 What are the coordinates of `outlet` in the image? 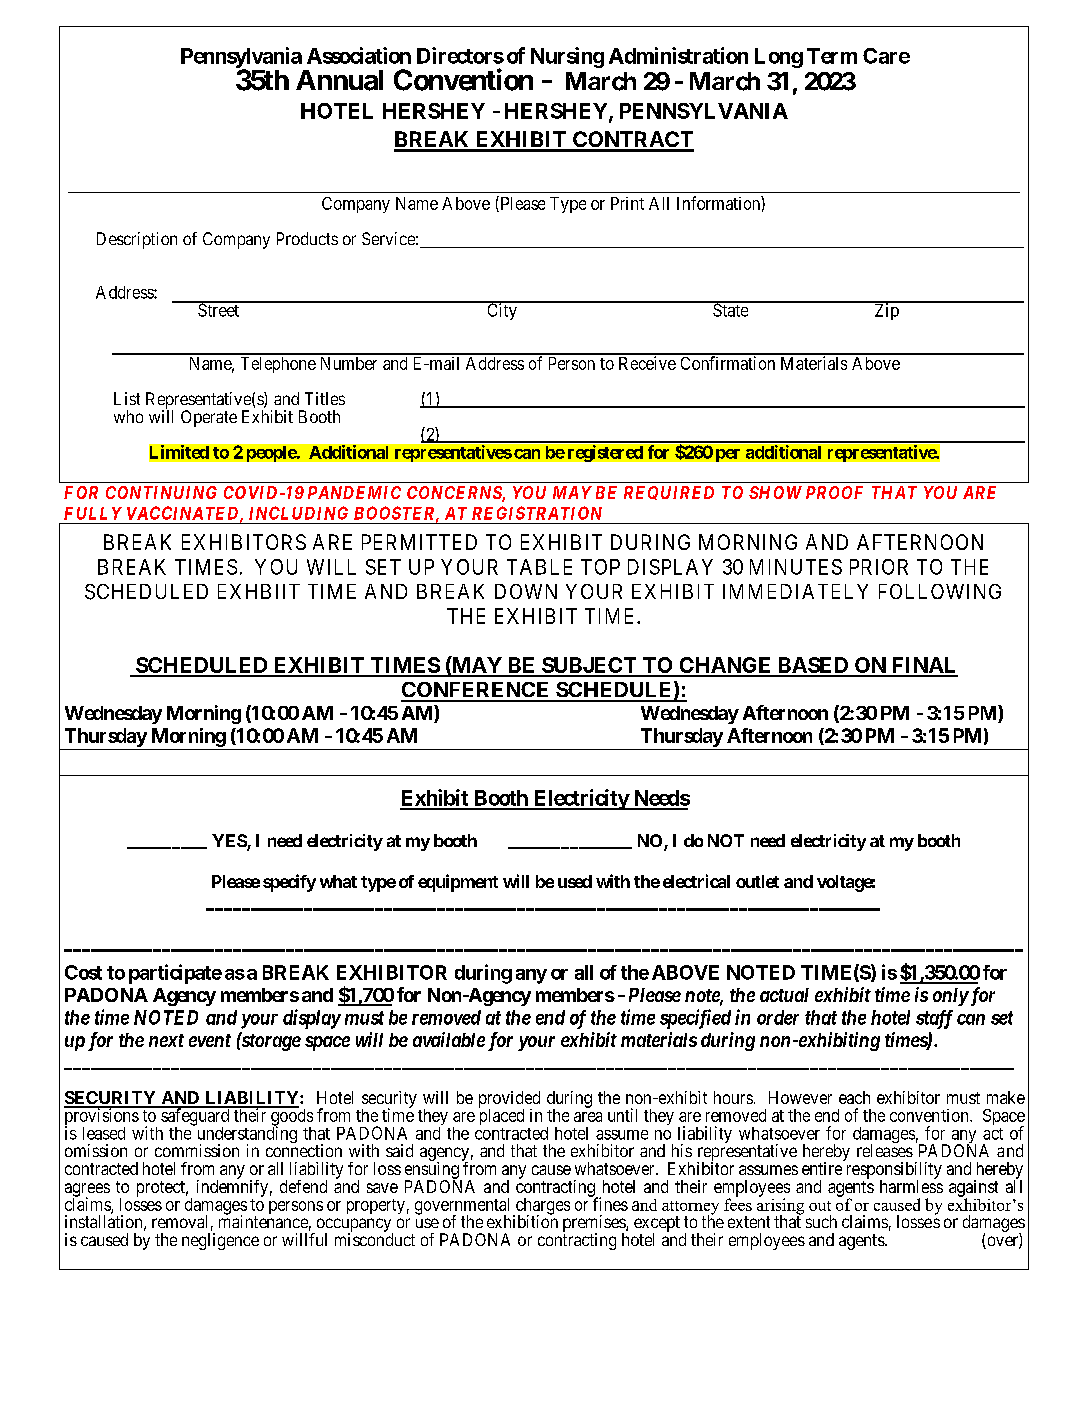 It's located at (757, 881).
